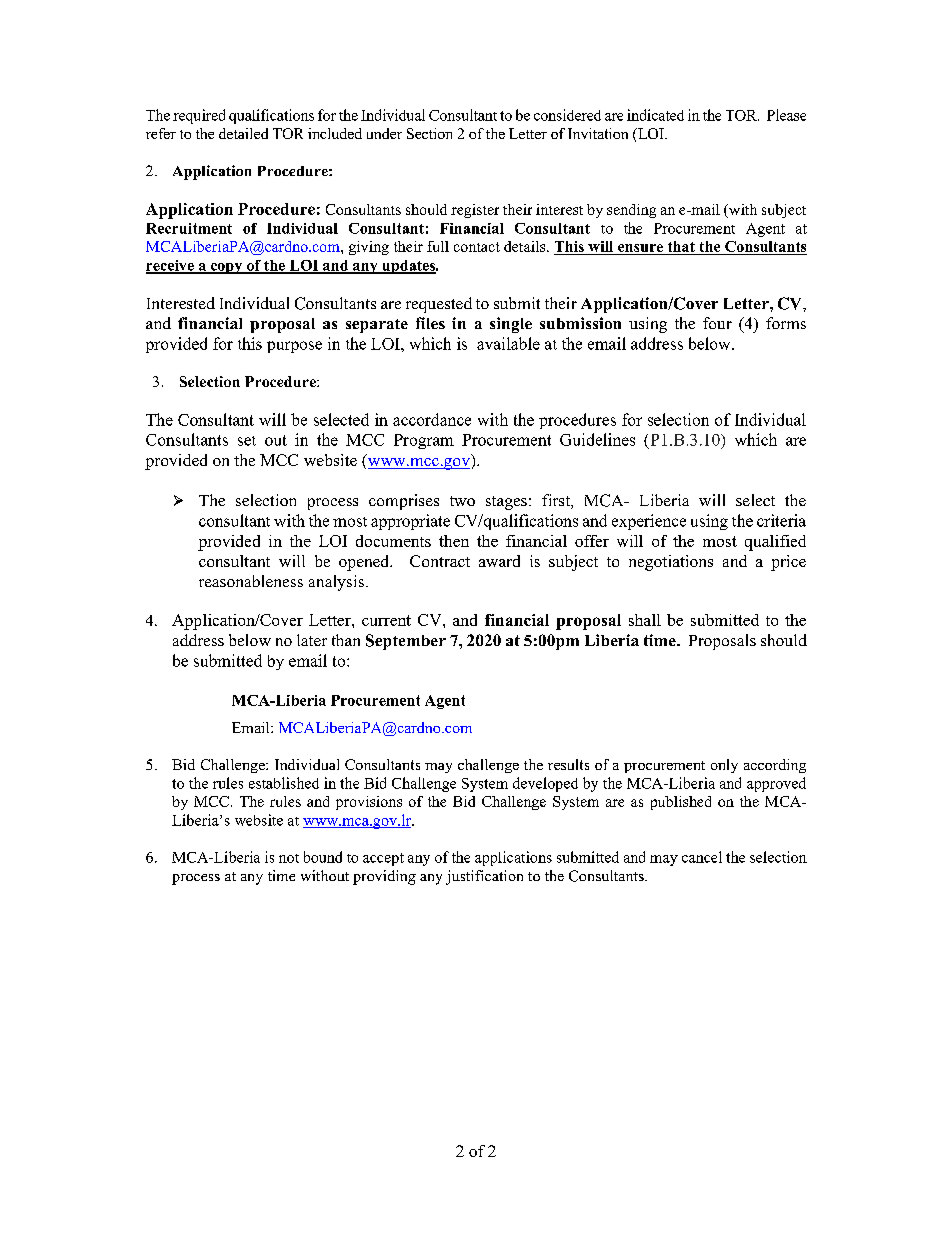  What do you see at coordinates (462, 501) in the document?
I see `two` at bounding box center [462, 501].
